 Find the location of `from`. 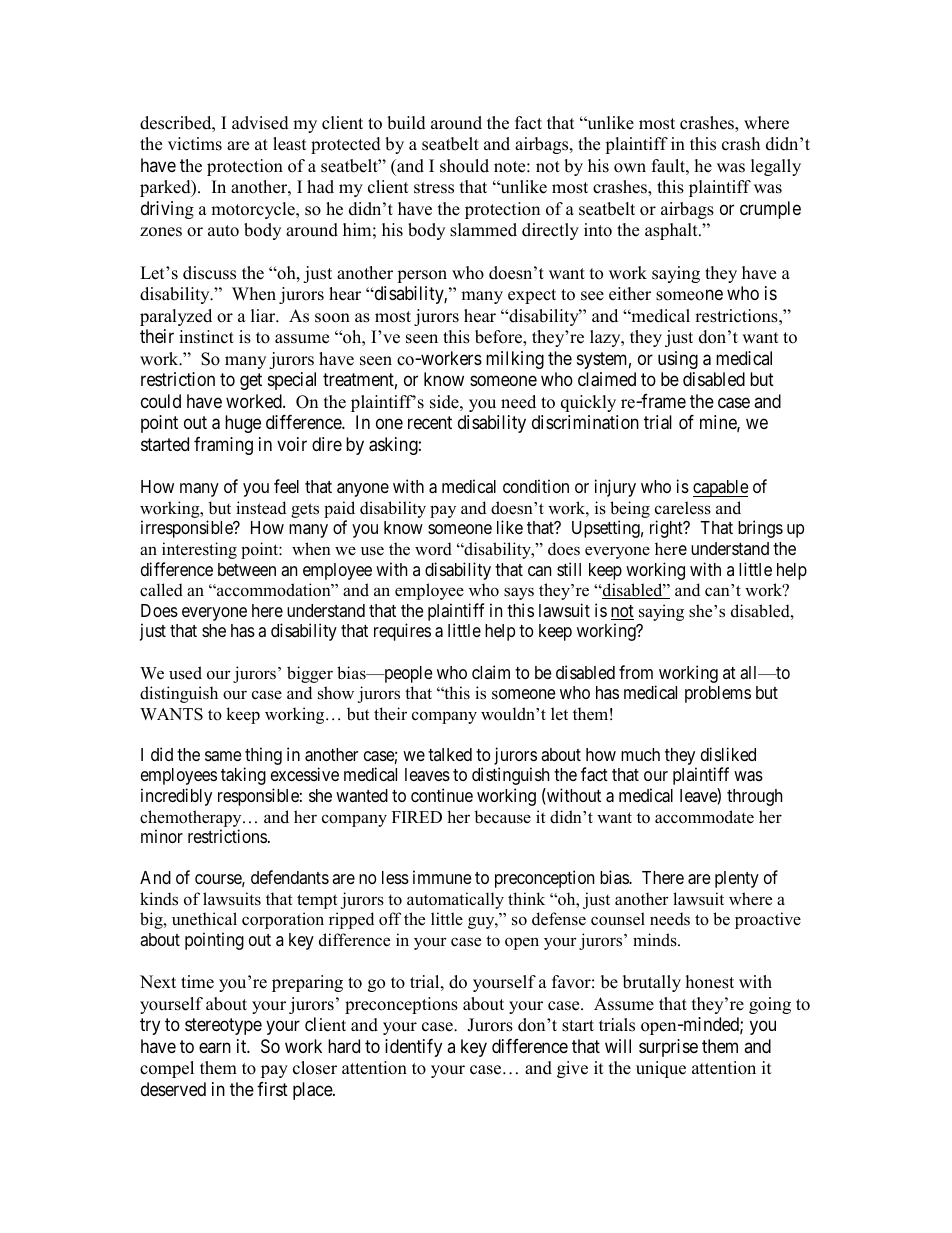

from is located at coordinates (636, 672).
